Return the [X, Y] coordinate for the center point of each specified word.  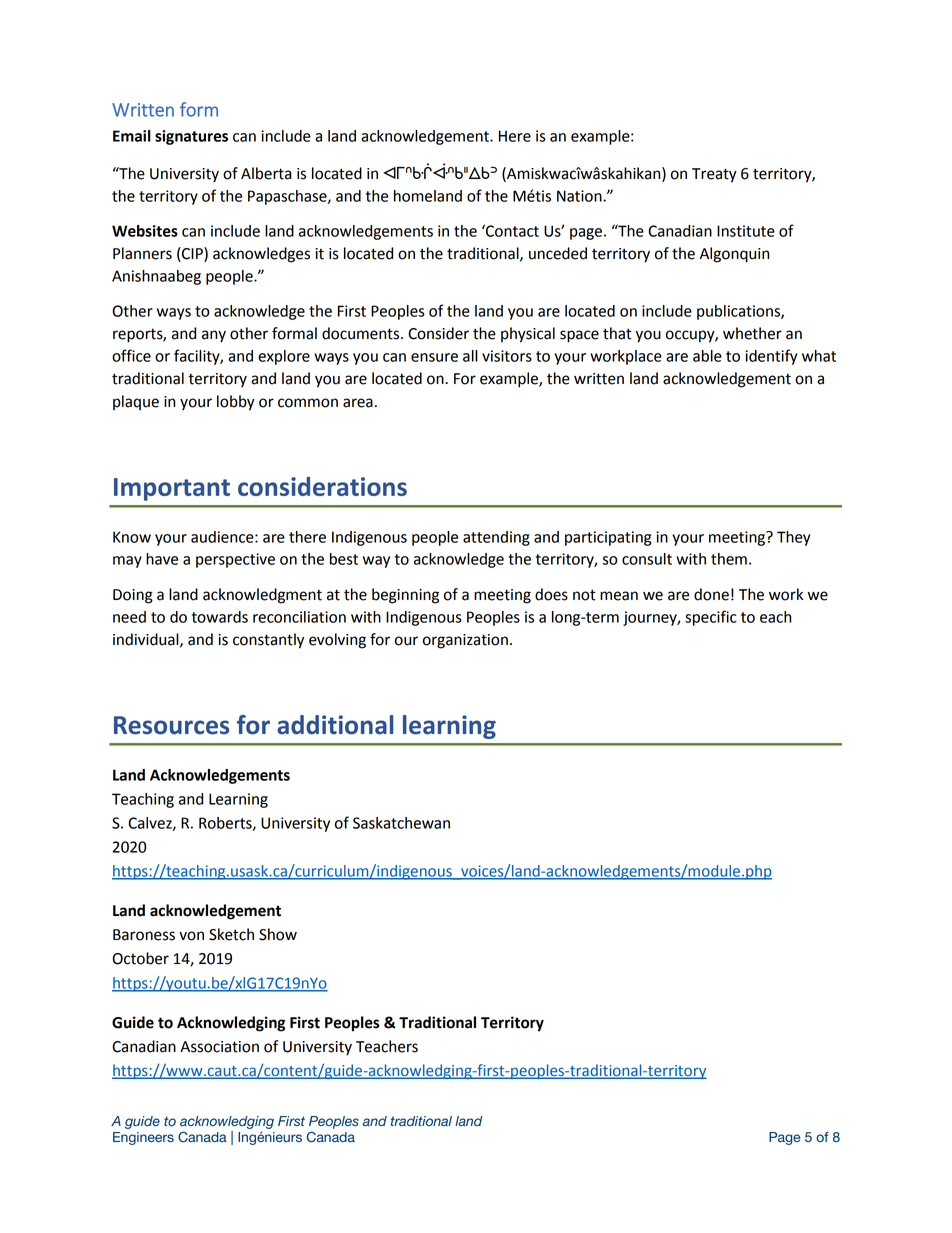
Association [219, 1047]
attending [496, 538]
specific [711, 618]
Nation [580, 196]
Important [172, 489]
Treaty [714, 175]
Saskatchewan [401, 823]
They [793, 538]
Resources [171, 725]
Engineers [143, 1138]
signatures [191, 137]
